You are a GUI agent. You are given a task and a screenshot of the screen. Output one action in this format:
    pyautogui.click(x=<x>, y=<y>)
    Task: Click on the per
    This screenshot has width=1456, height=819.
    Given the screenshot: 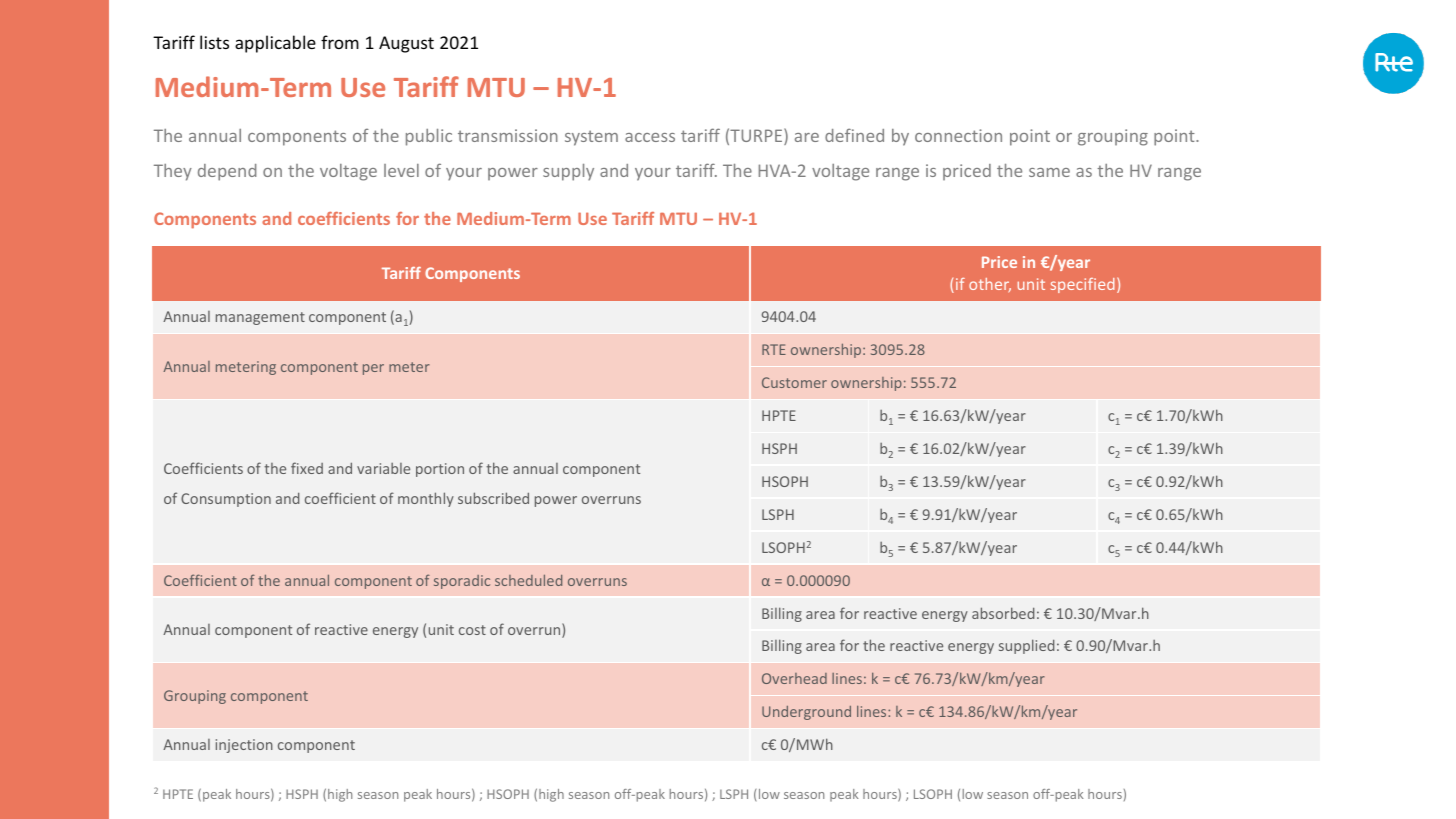 What is the action you would take?
    pyautogui.click(x=373, y=369)
